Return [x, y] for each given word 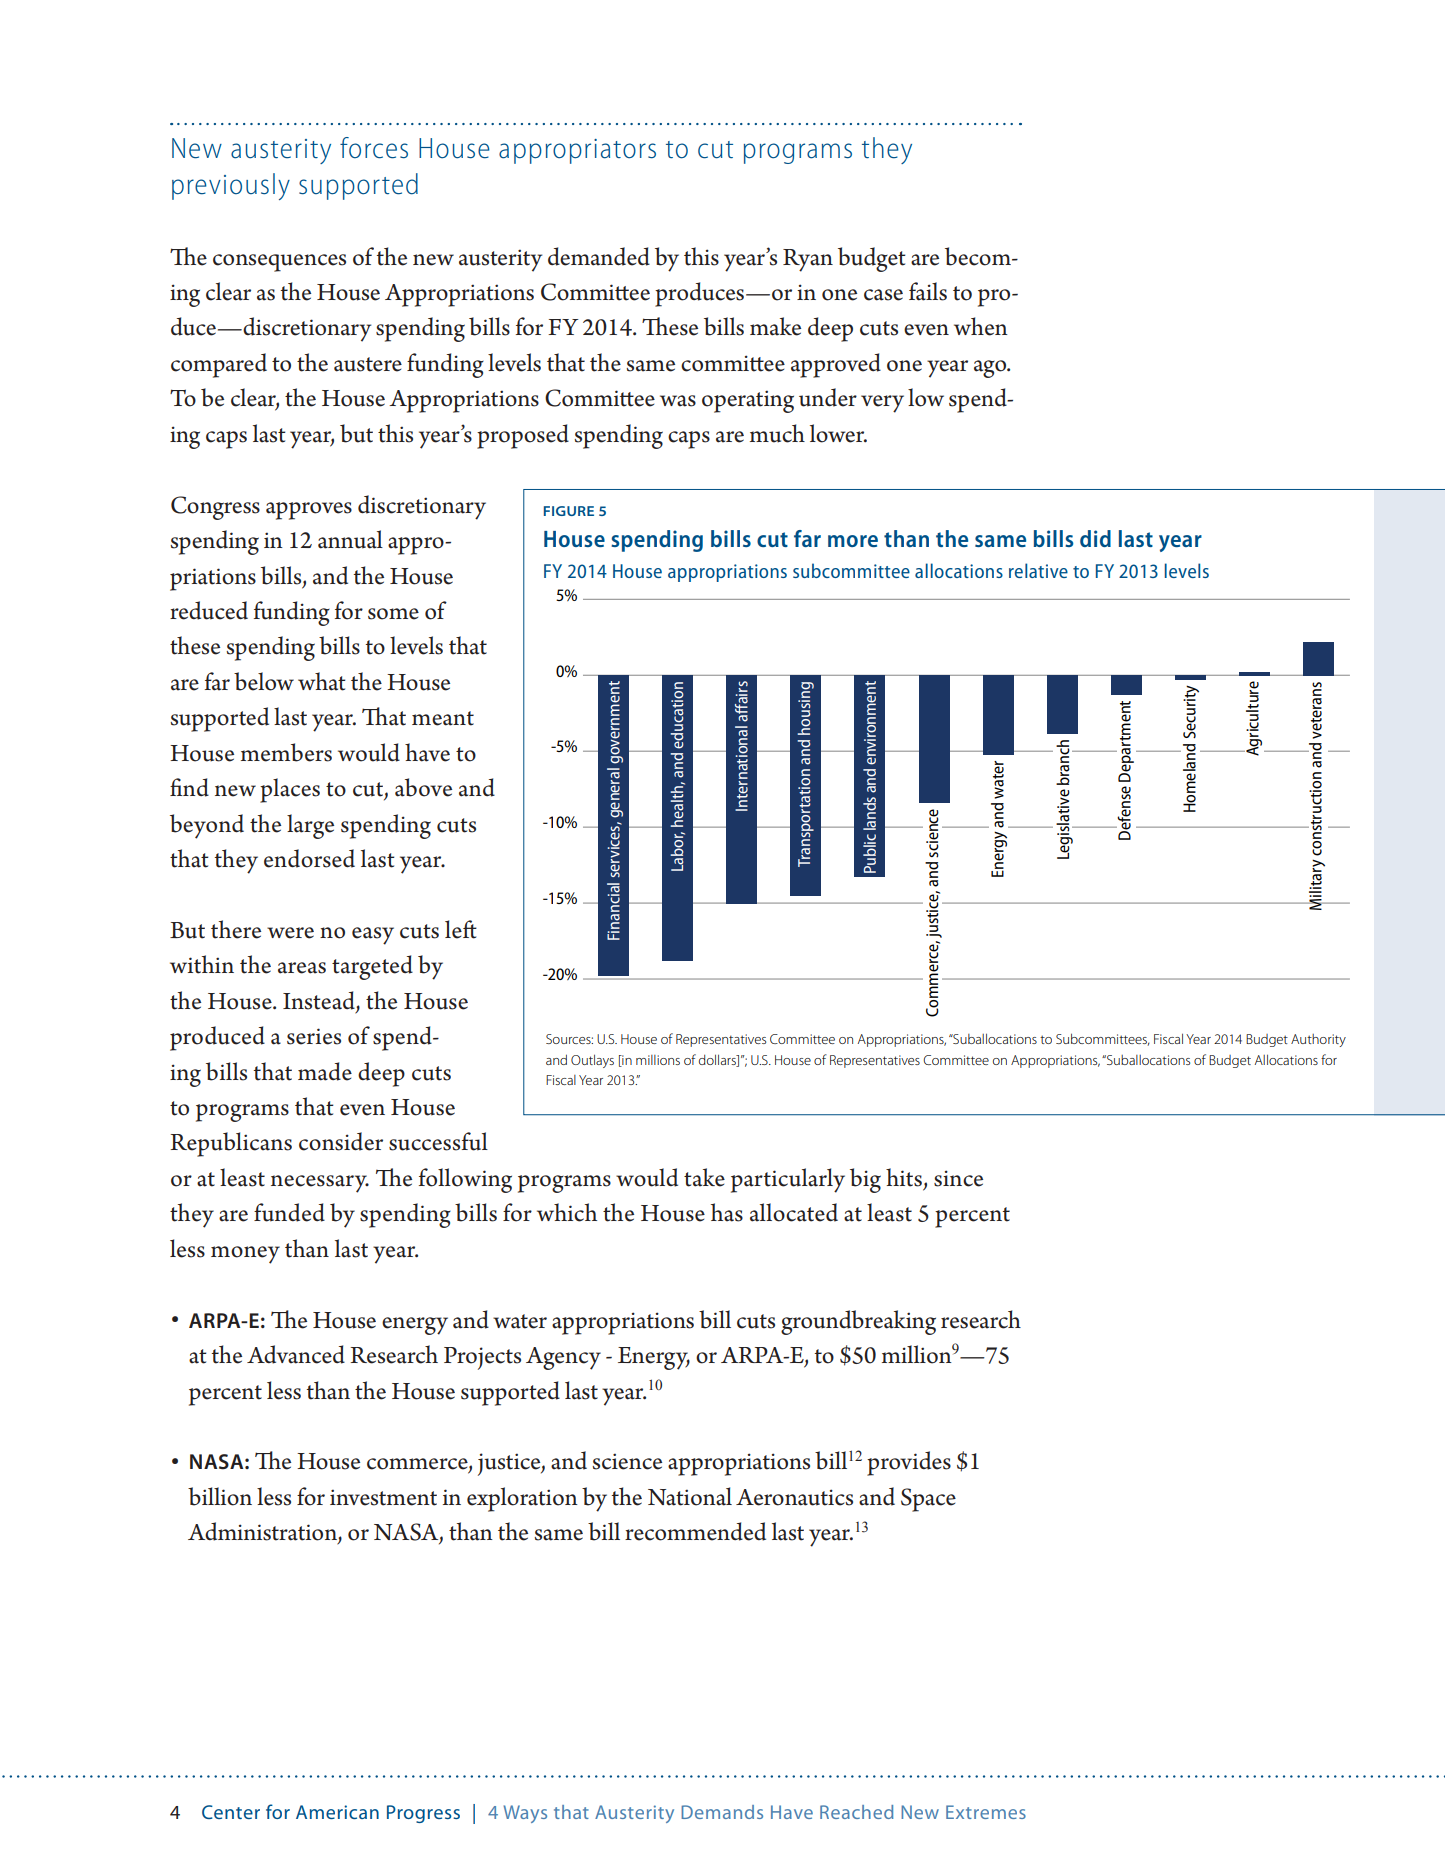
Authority [1318, 1040]
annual [350, 539]
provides [909, 1463]
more [853, 541]
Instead [320, 1001]
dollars [718, 1060]
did [1095, 538]
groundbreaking [858, 1322]
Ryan [808, 260]
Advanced [296, 1354]
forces [374, 148]
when [981, 326]
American [337, 1812]
